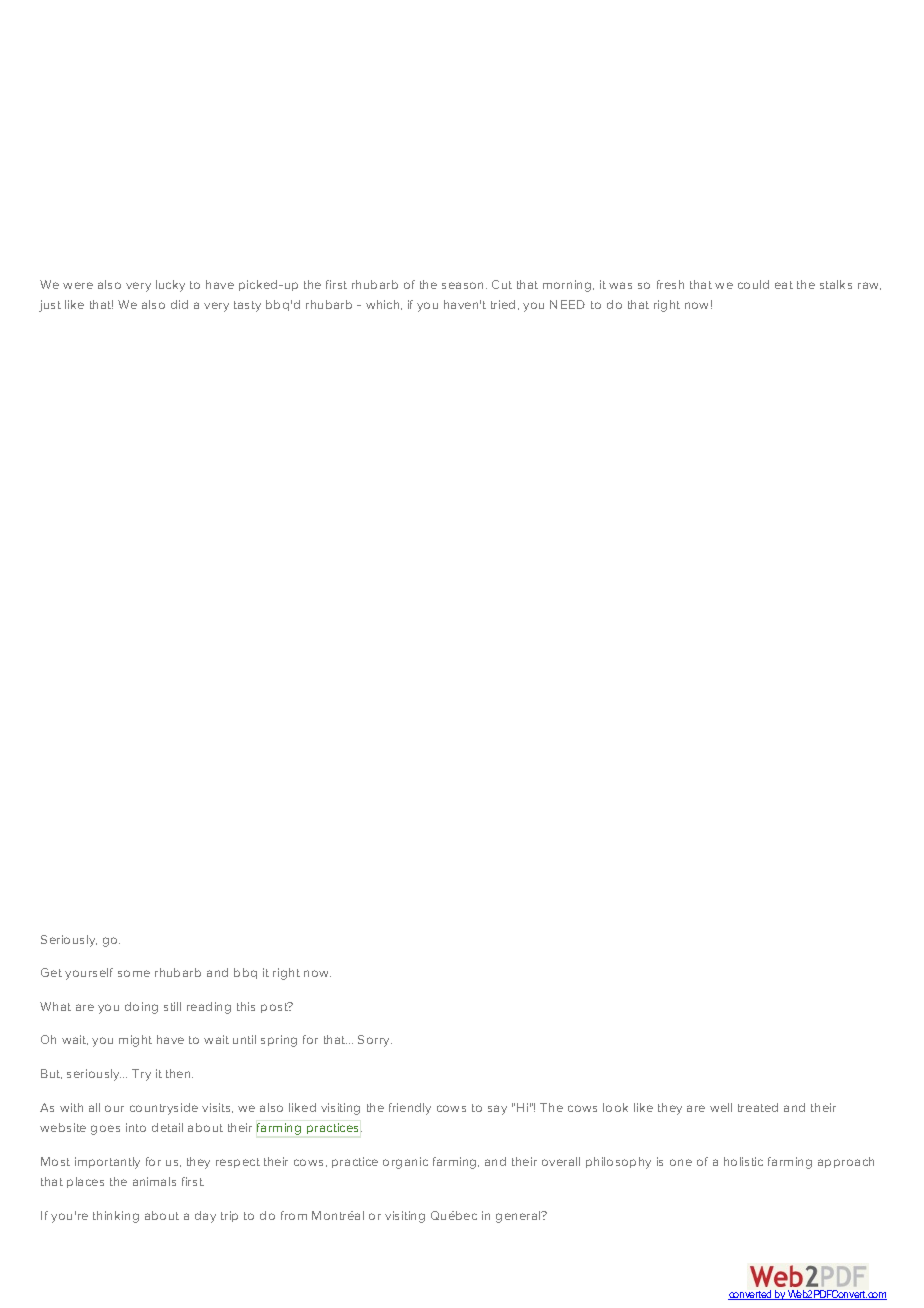  Describe the element at coordinates (384, 305) in the screenshot. I see `which` at that location.
